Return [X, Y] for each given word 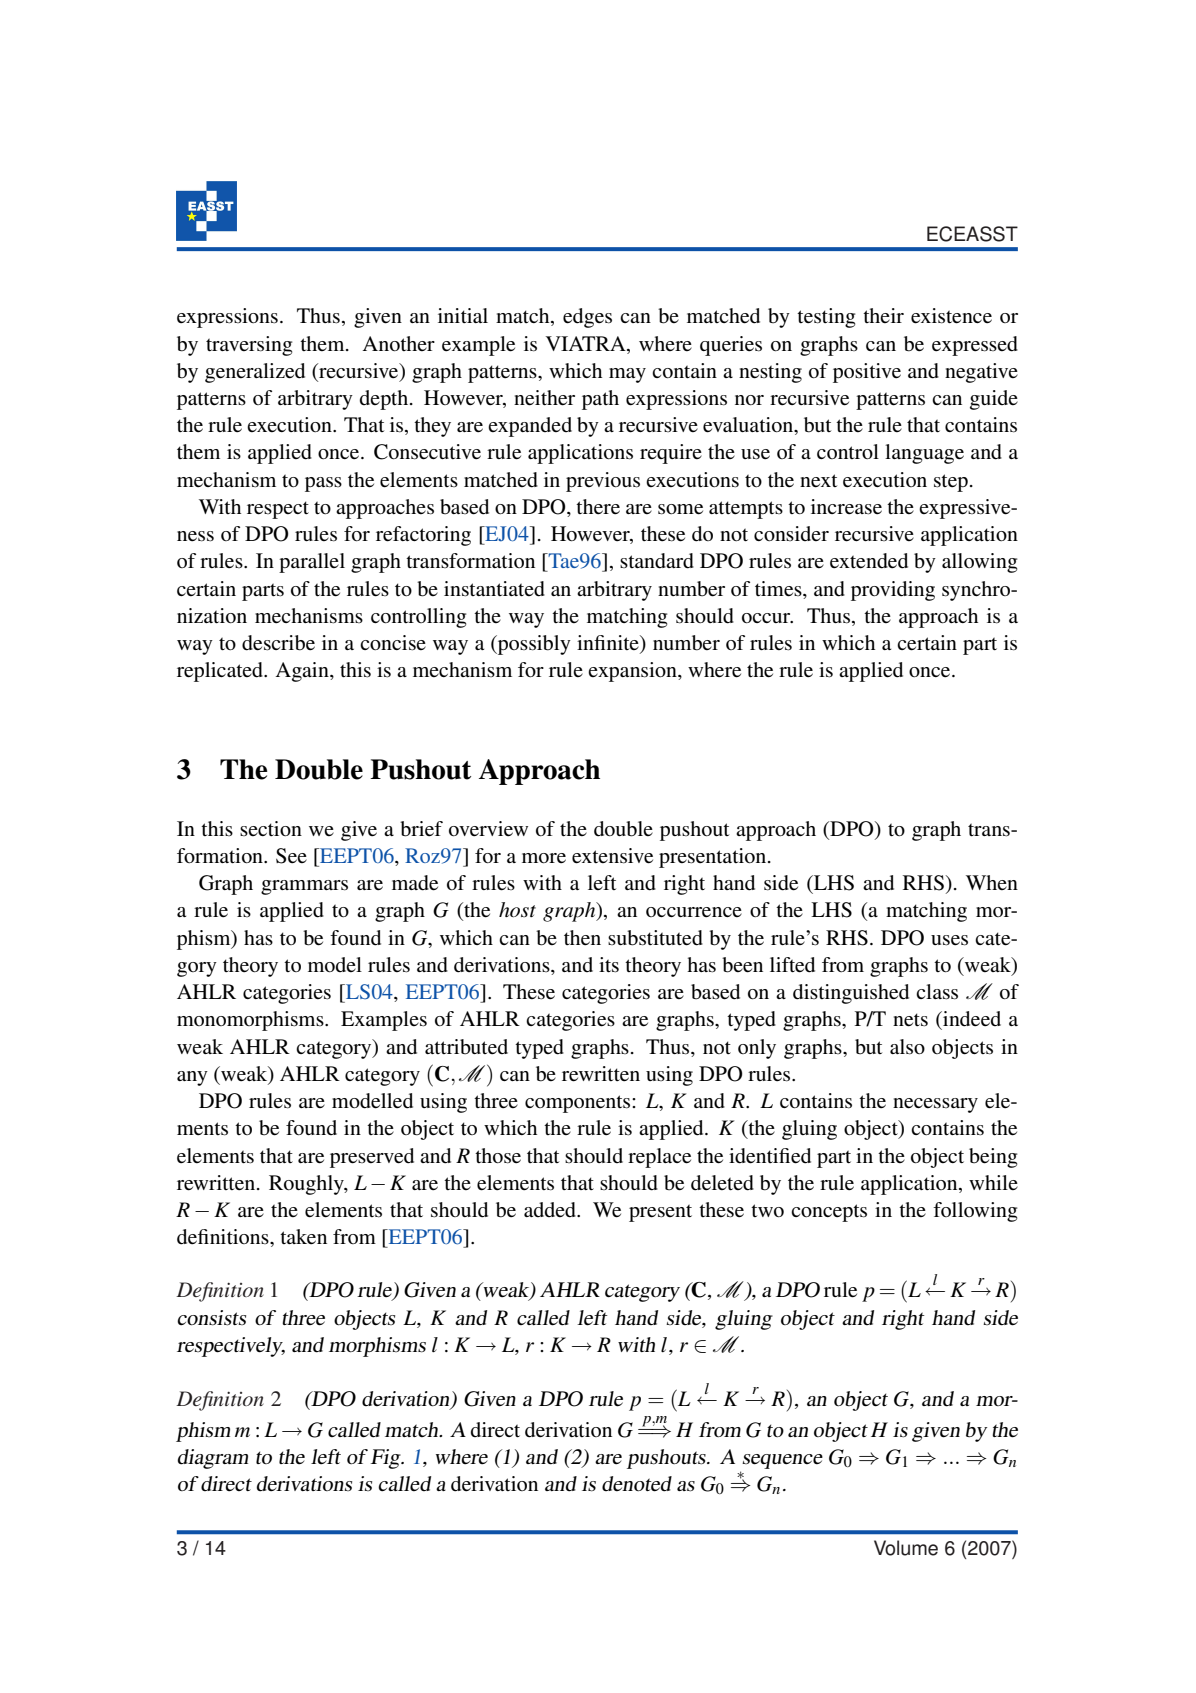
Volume [906, 1548]
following [975, 1212]
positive [867, 373]
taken [303, 1236]
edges [587, 318]
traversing [249, 346]
